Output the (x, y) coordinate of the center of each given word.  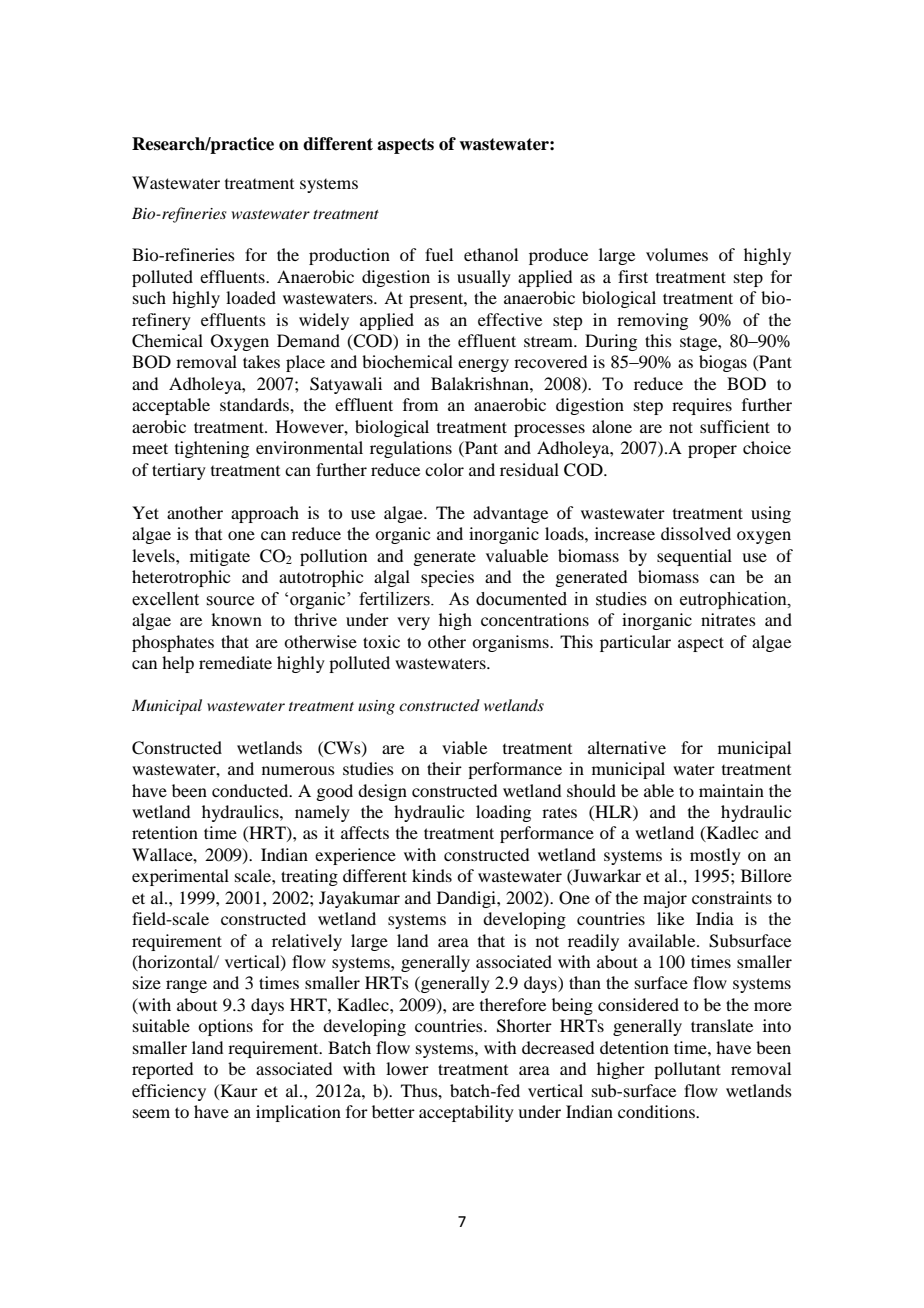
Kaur (238, 1090)
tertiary (179, 471)
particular (635, 643)
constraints (732, 897)
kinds (432, 875)
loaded (251, 297)
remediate (235, 662)
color (444, 469)
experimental (180, 877)
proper (712, 451)
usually (484, 278)
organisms (511, 643)
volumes (677, 254)
